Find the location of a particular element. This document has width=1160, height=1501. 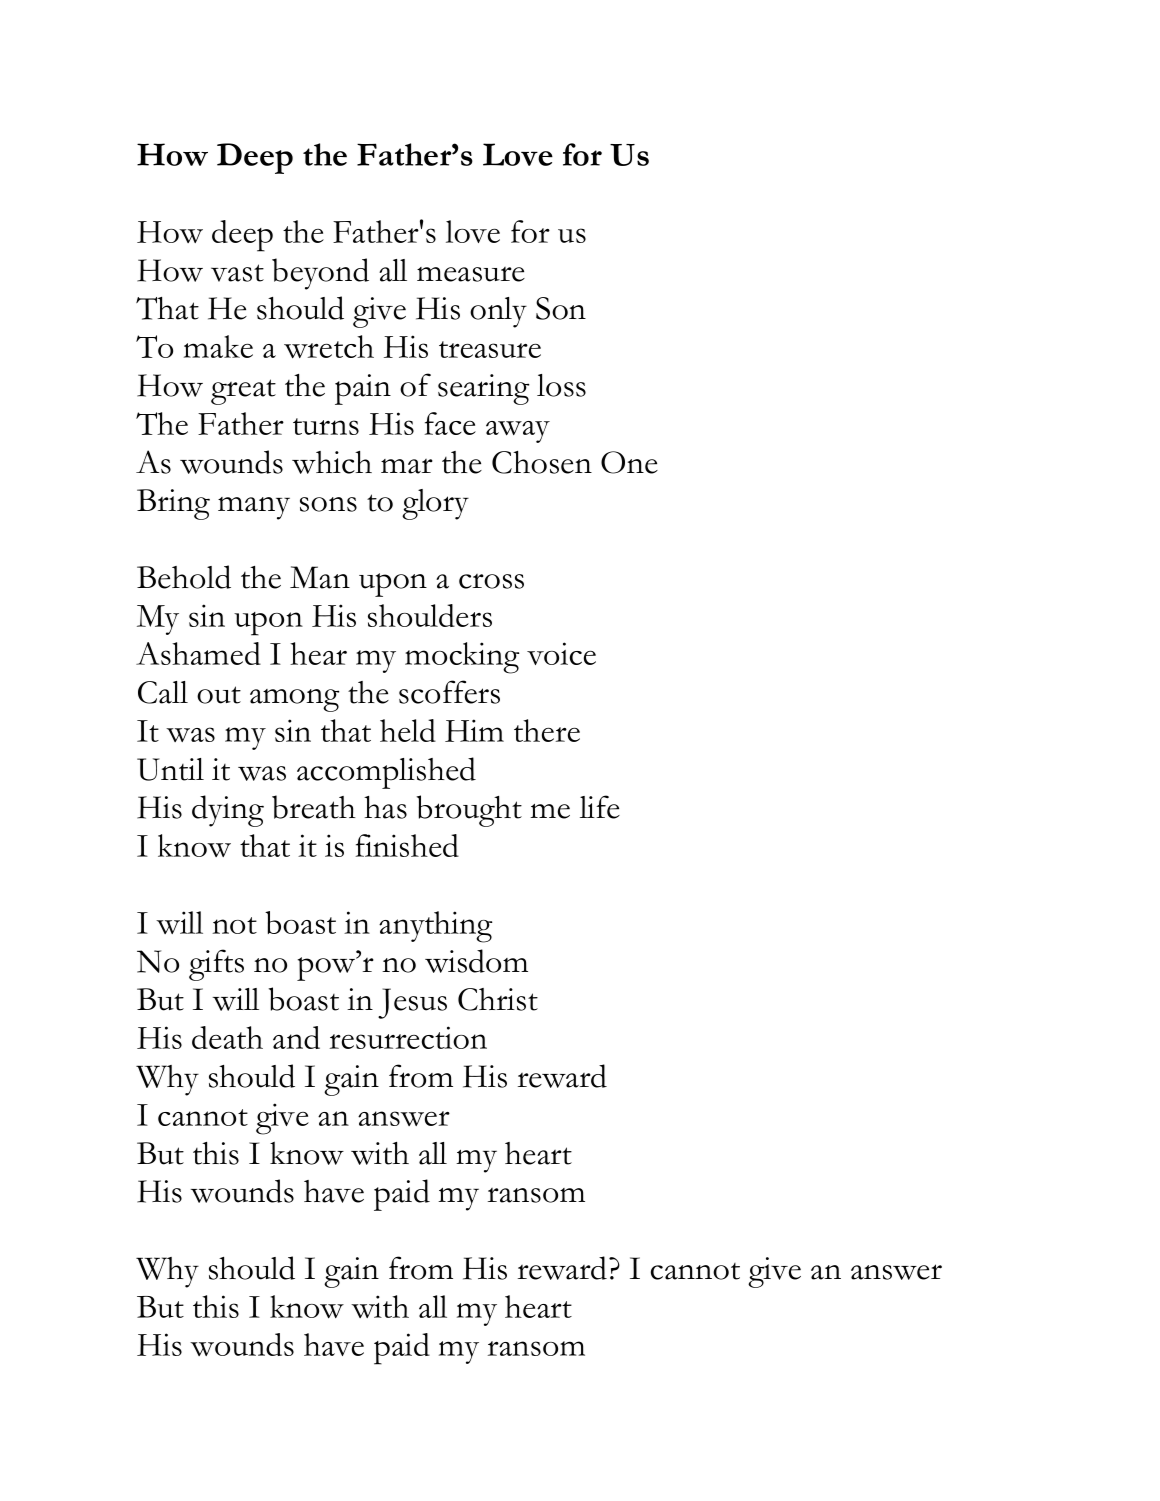

death is located at coordinates (227, 1037).
